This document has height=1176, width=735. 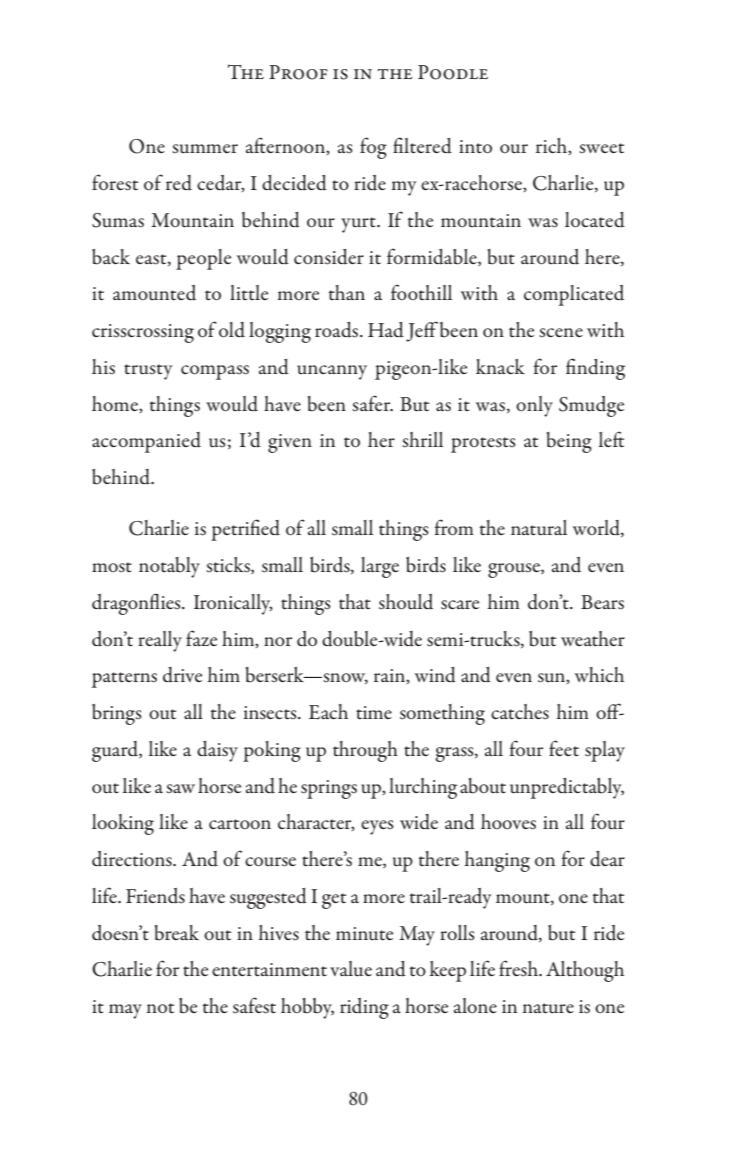 What do you see at coordinates (351, 968) in the document?
I see `value` at bounding box center [351, 968].
